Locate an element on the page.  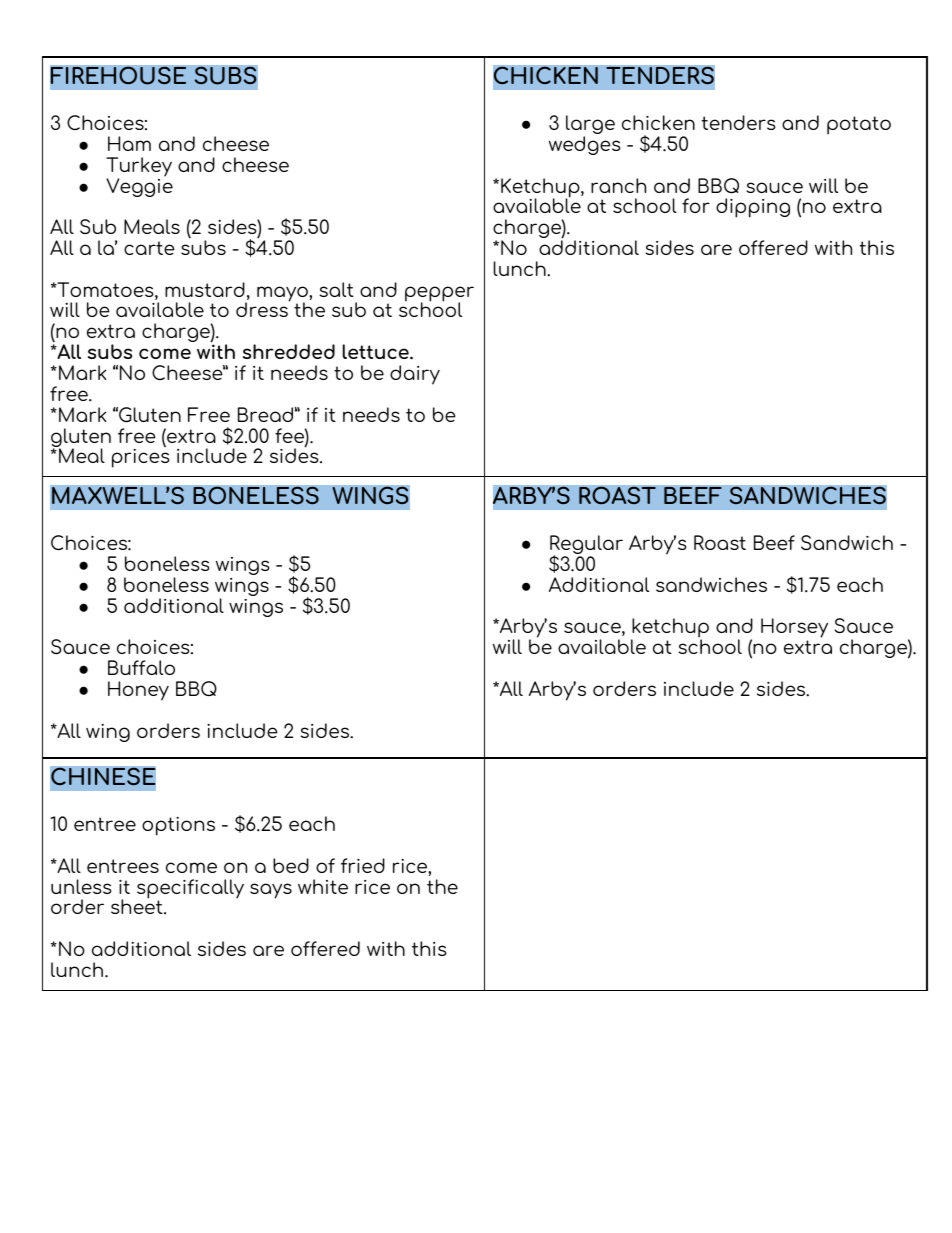
options is located at coordinates (178, 826).
